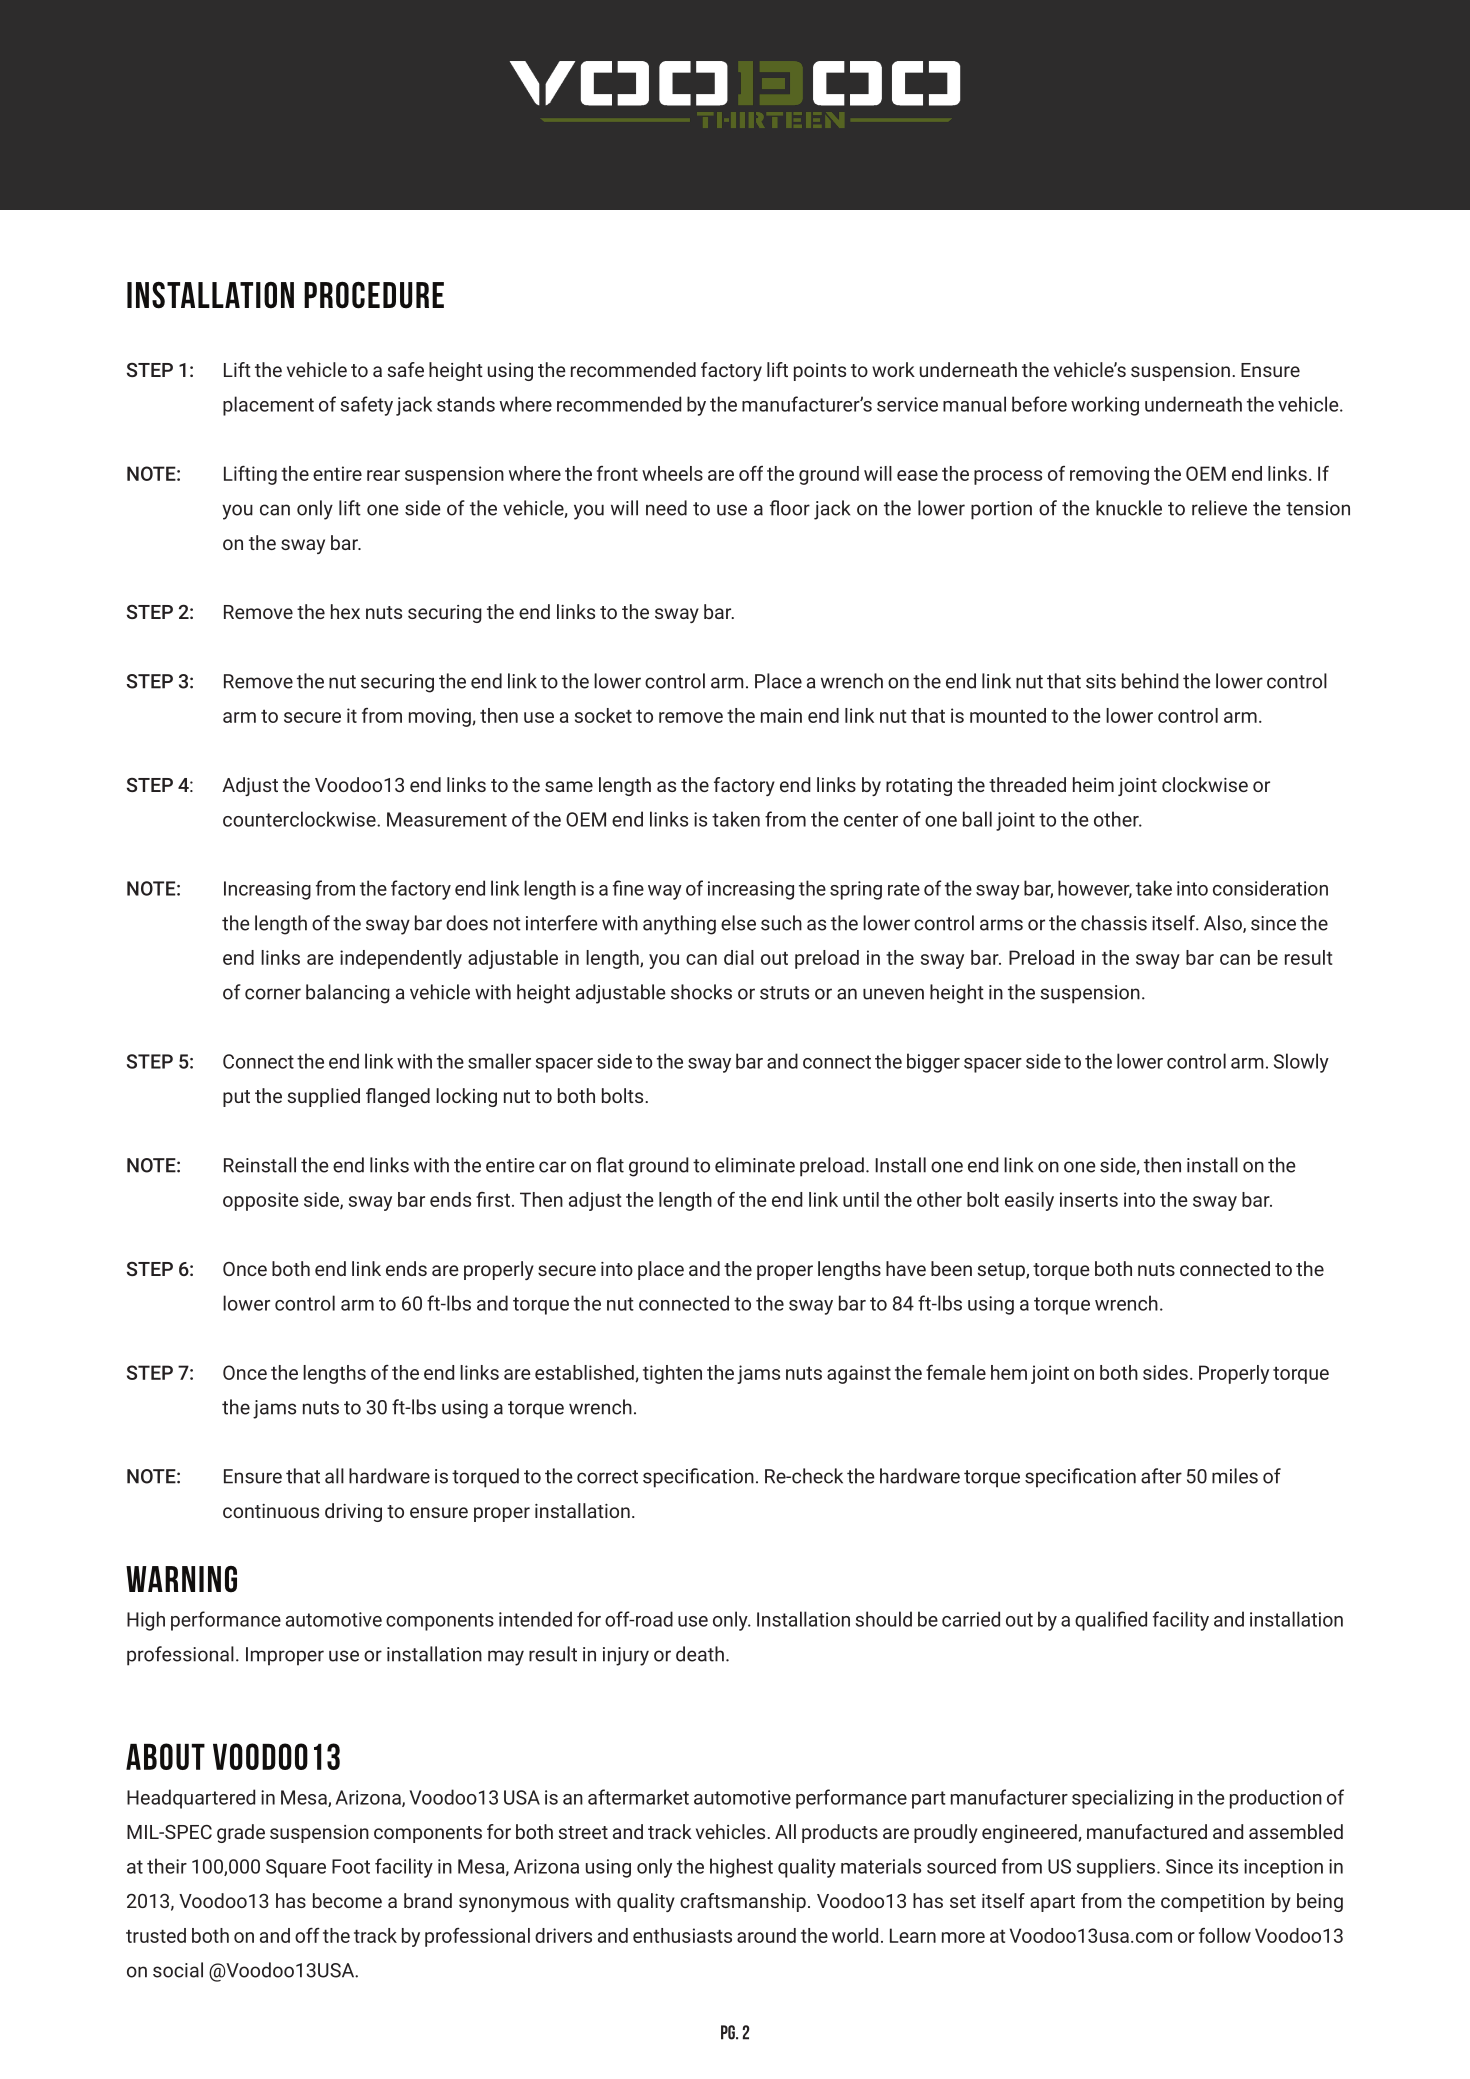 The height and width of the screenshot is (2079, 1470). Describe the element at coordinates (1039, 404) in the screenshot. I see `before` at that location.
